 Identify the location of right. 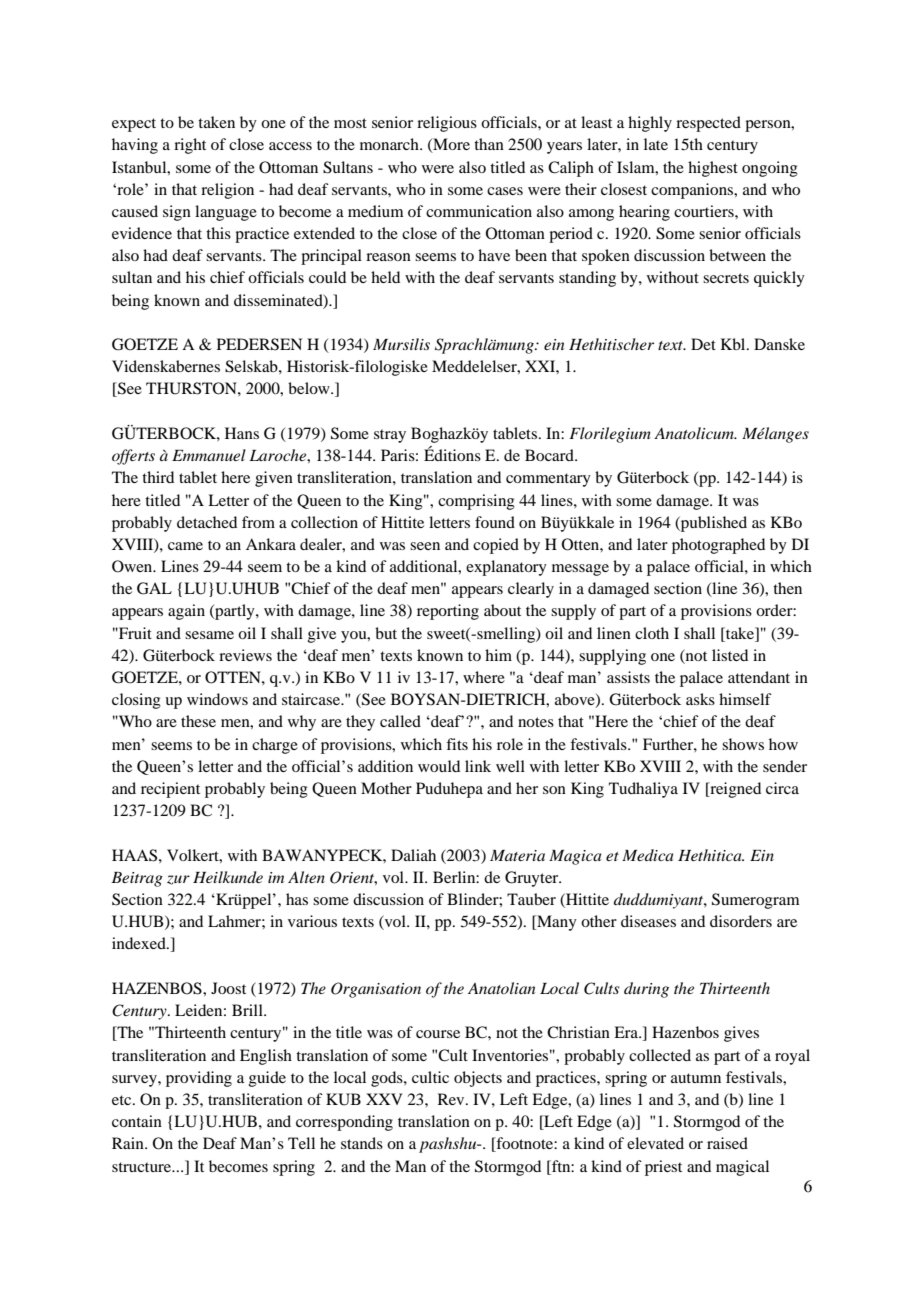
(190, 146).
